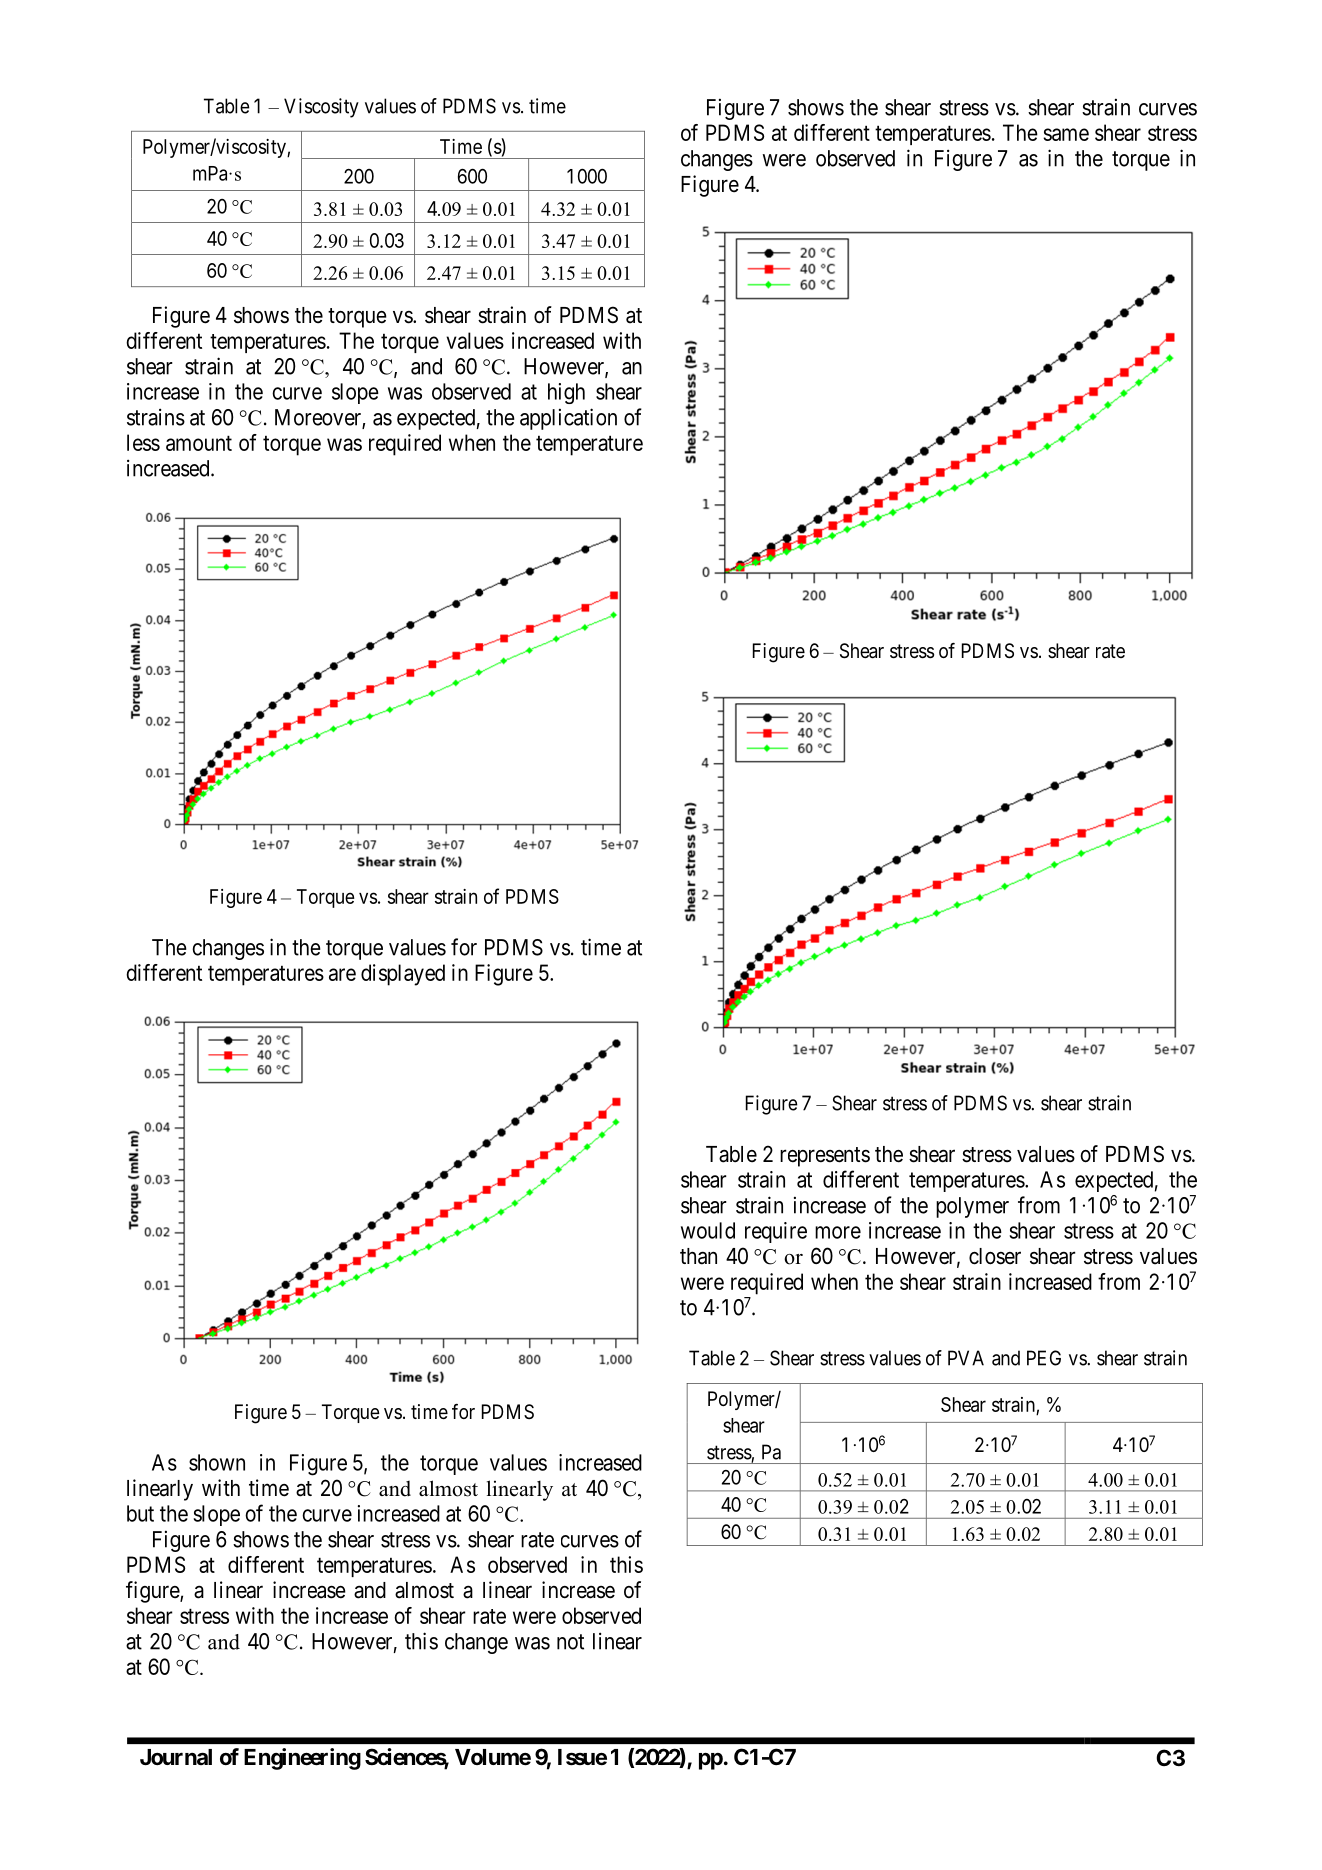 This document has height=1870, width=1322. What do you see at coordinates (995, 1256) in the document?
I see `closer` at bounding box center [995, 1256].
